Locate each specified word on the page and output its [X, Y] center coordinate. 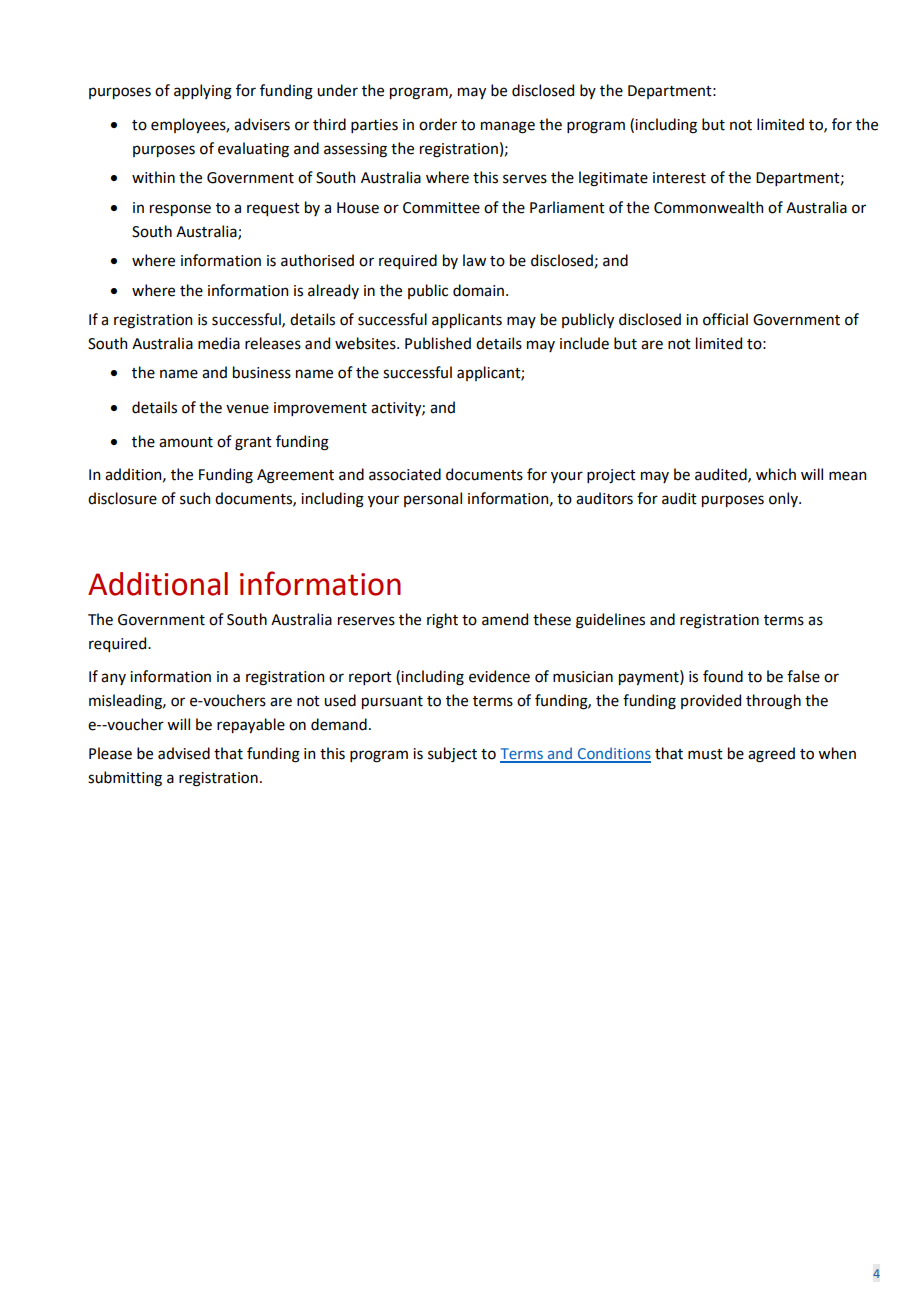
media [219, 343]
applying [203, 92]
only [784, 499]
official [725, 319]
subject [452, 754]
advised [184, 753]
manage [508, 127]
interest [679, 178]
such [195, 498]
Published [438, 343]
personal [433, 499]
